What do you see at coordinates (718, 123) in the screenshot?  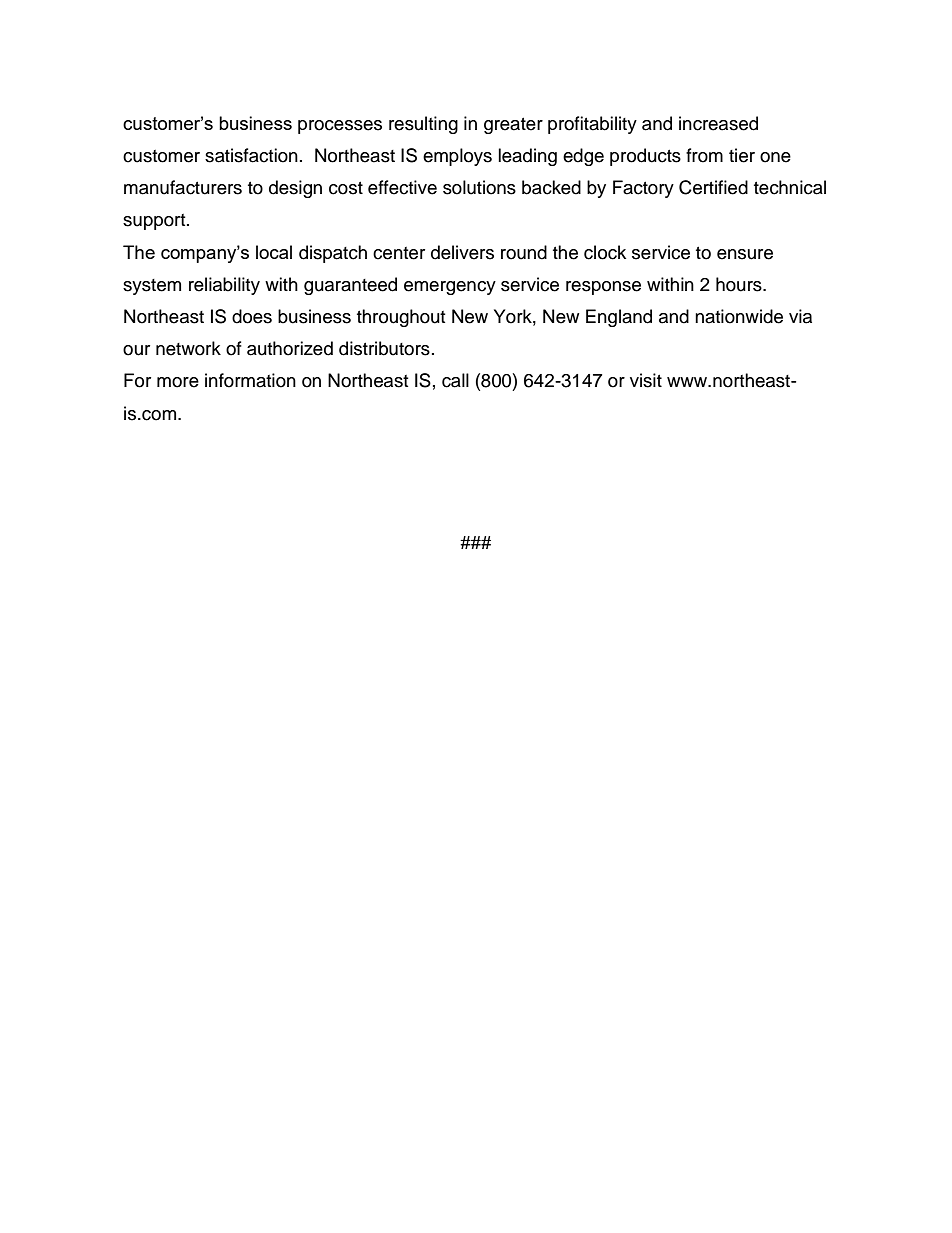 I see `increased` at bounding box center [718, 123].
